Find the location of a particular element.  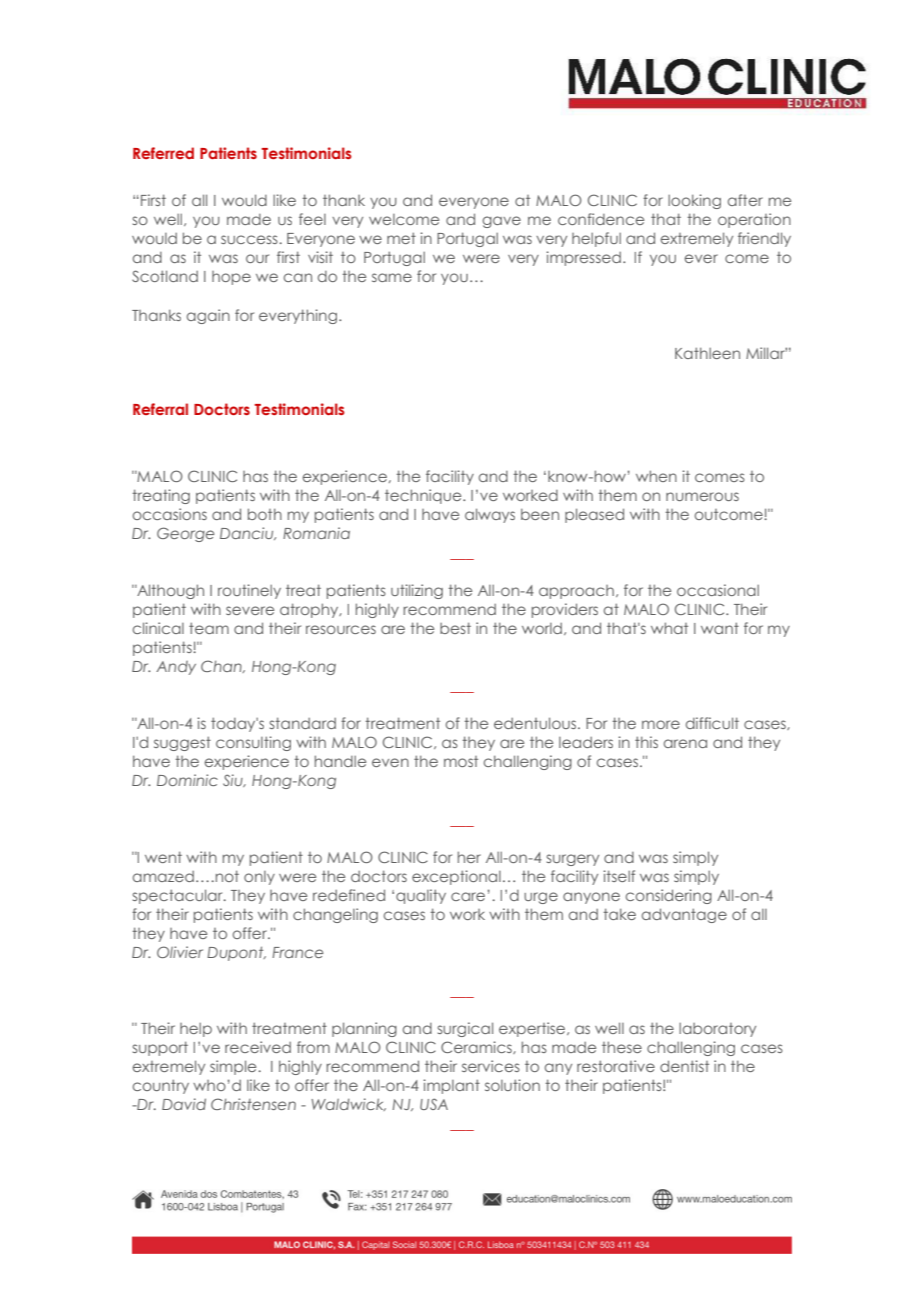

gave is located at coordinates (501, 222).
